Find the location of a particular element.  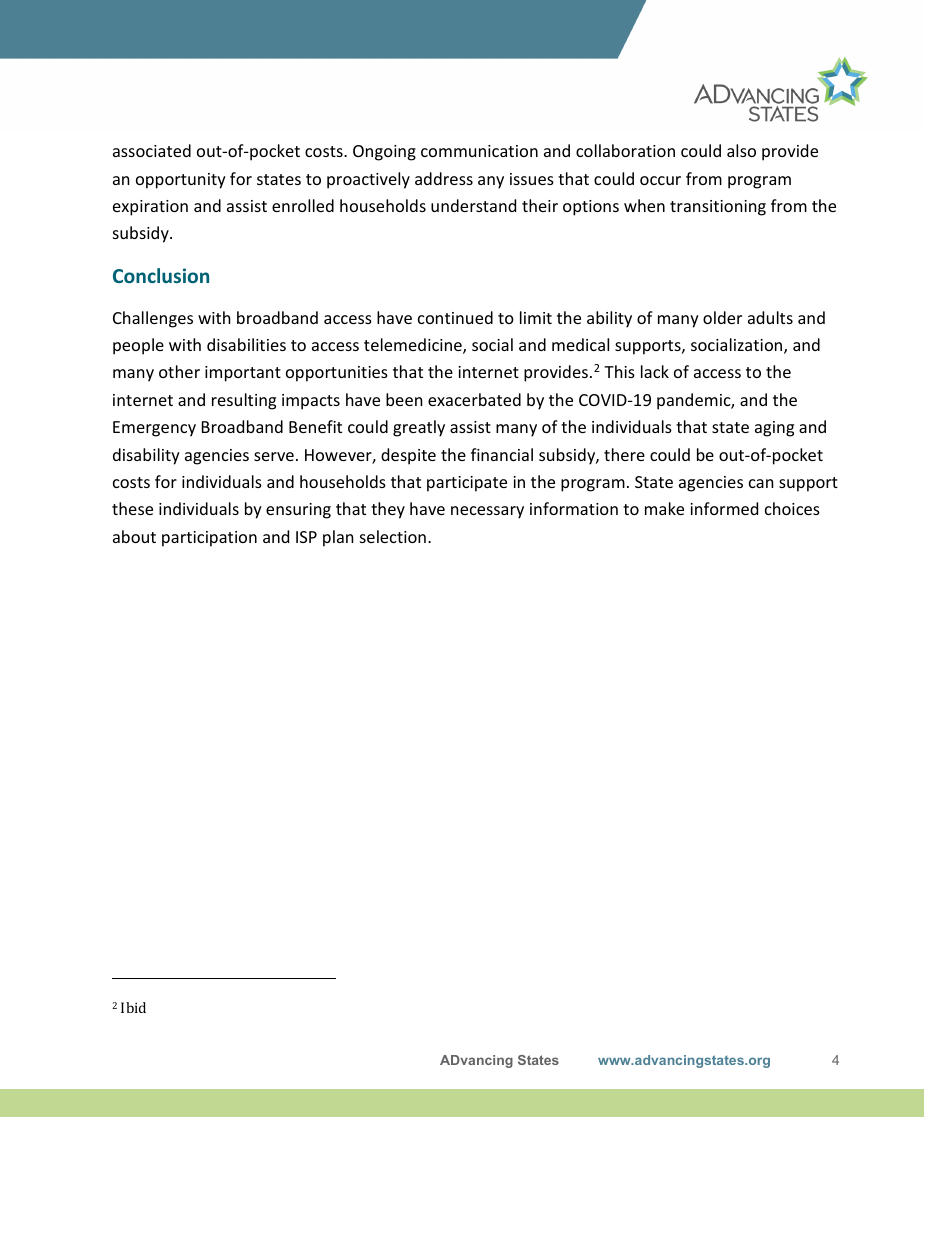

telemedicine is located at coordinates (414, 346).
